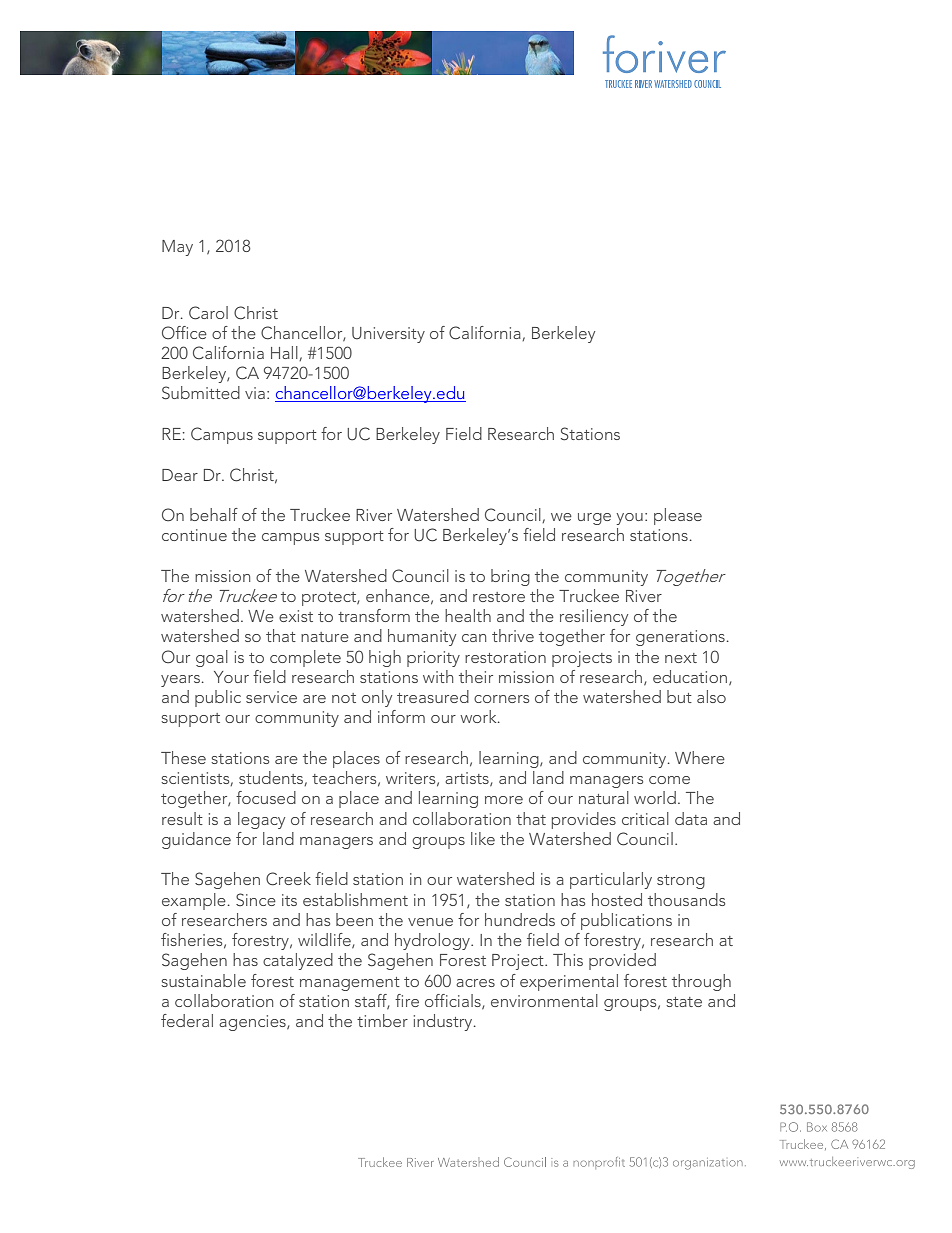 The image size is (952, 1233). Describe the element at coordinates (669, 780) in the screenshot. I see `come` at that location.
